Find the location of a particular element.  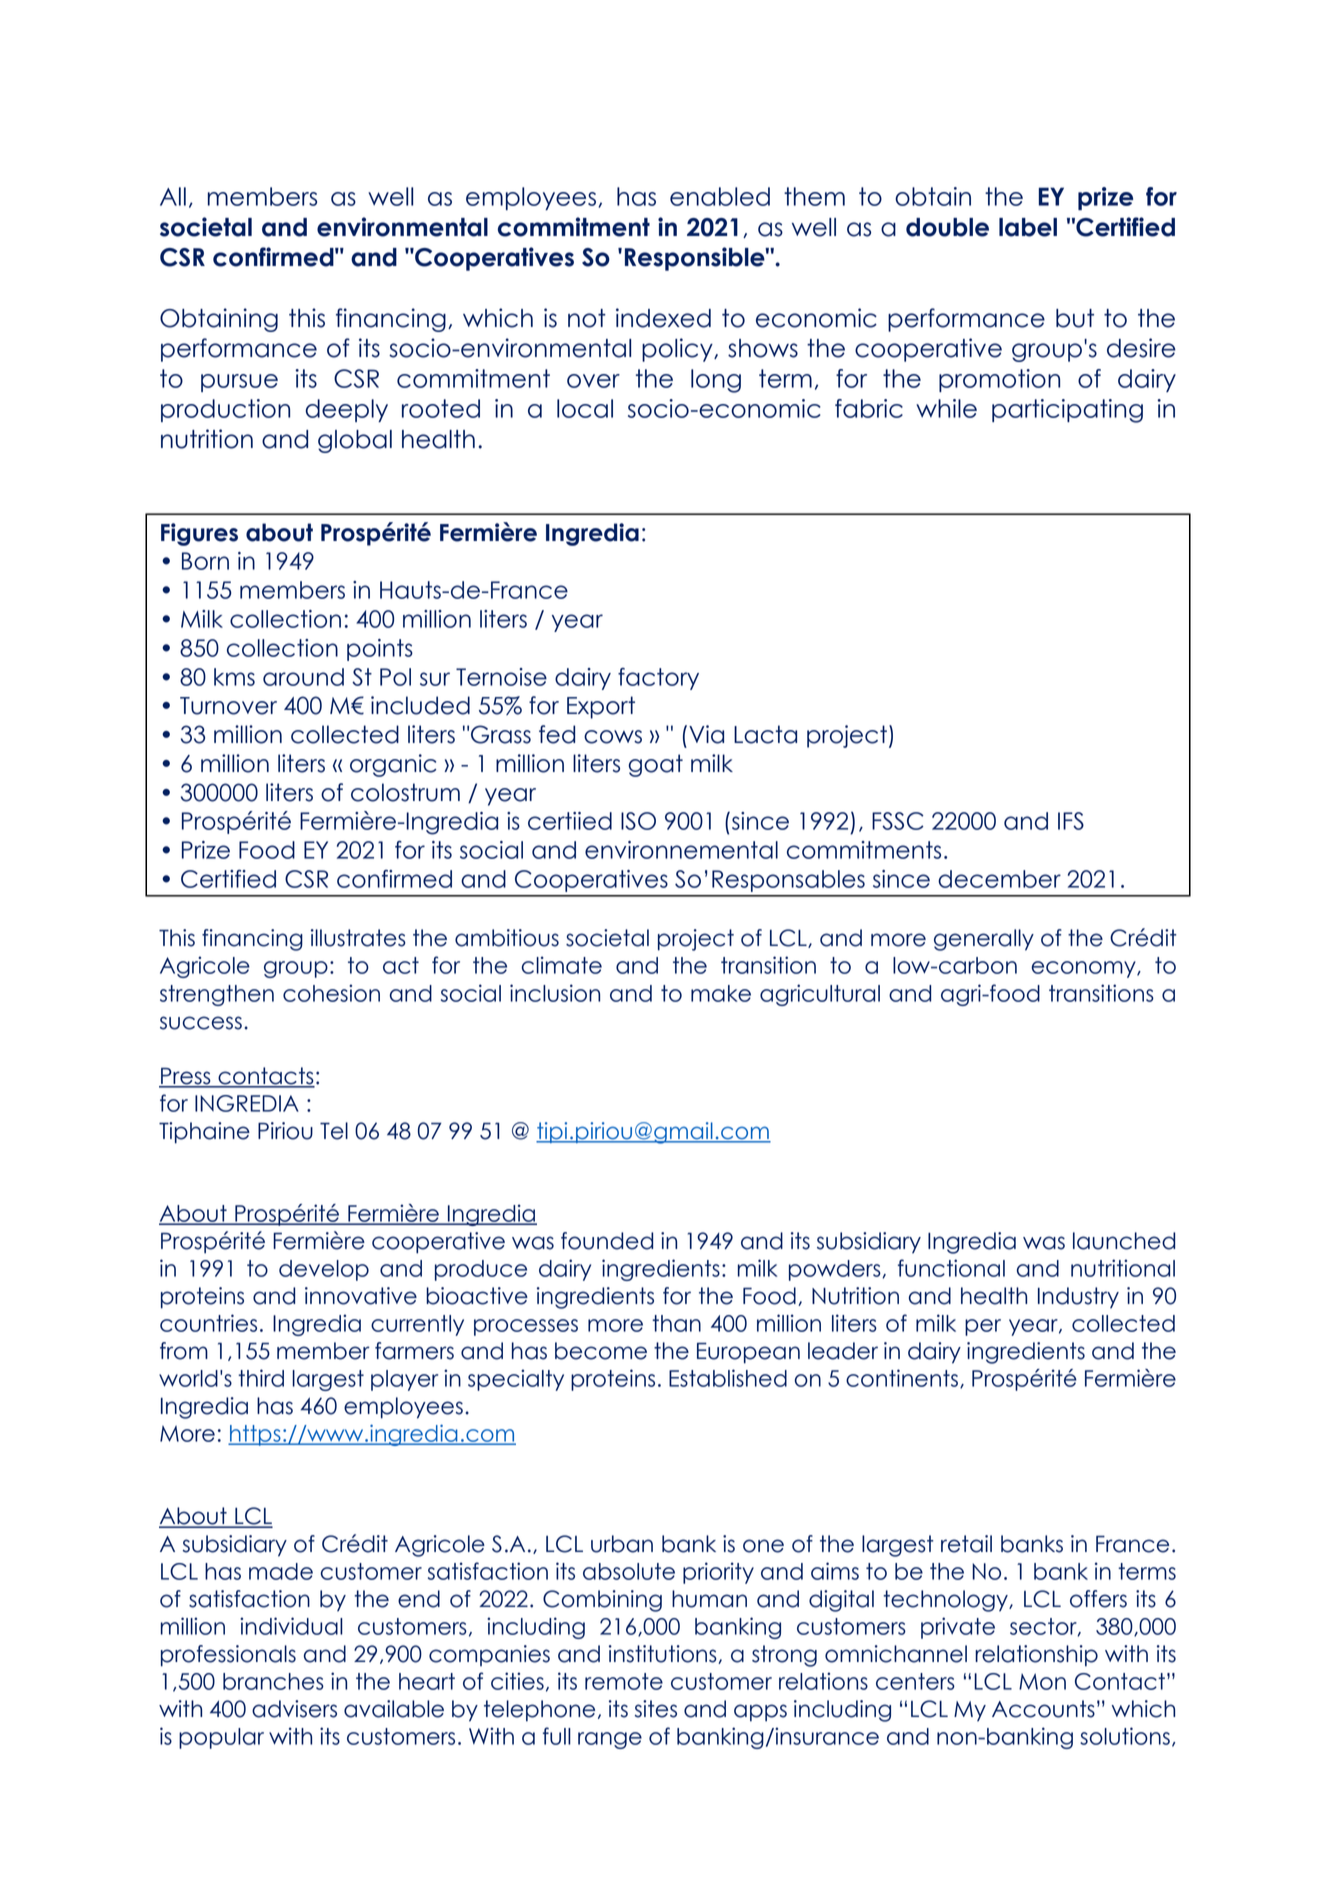

make is located at coordinates (721, 993).
